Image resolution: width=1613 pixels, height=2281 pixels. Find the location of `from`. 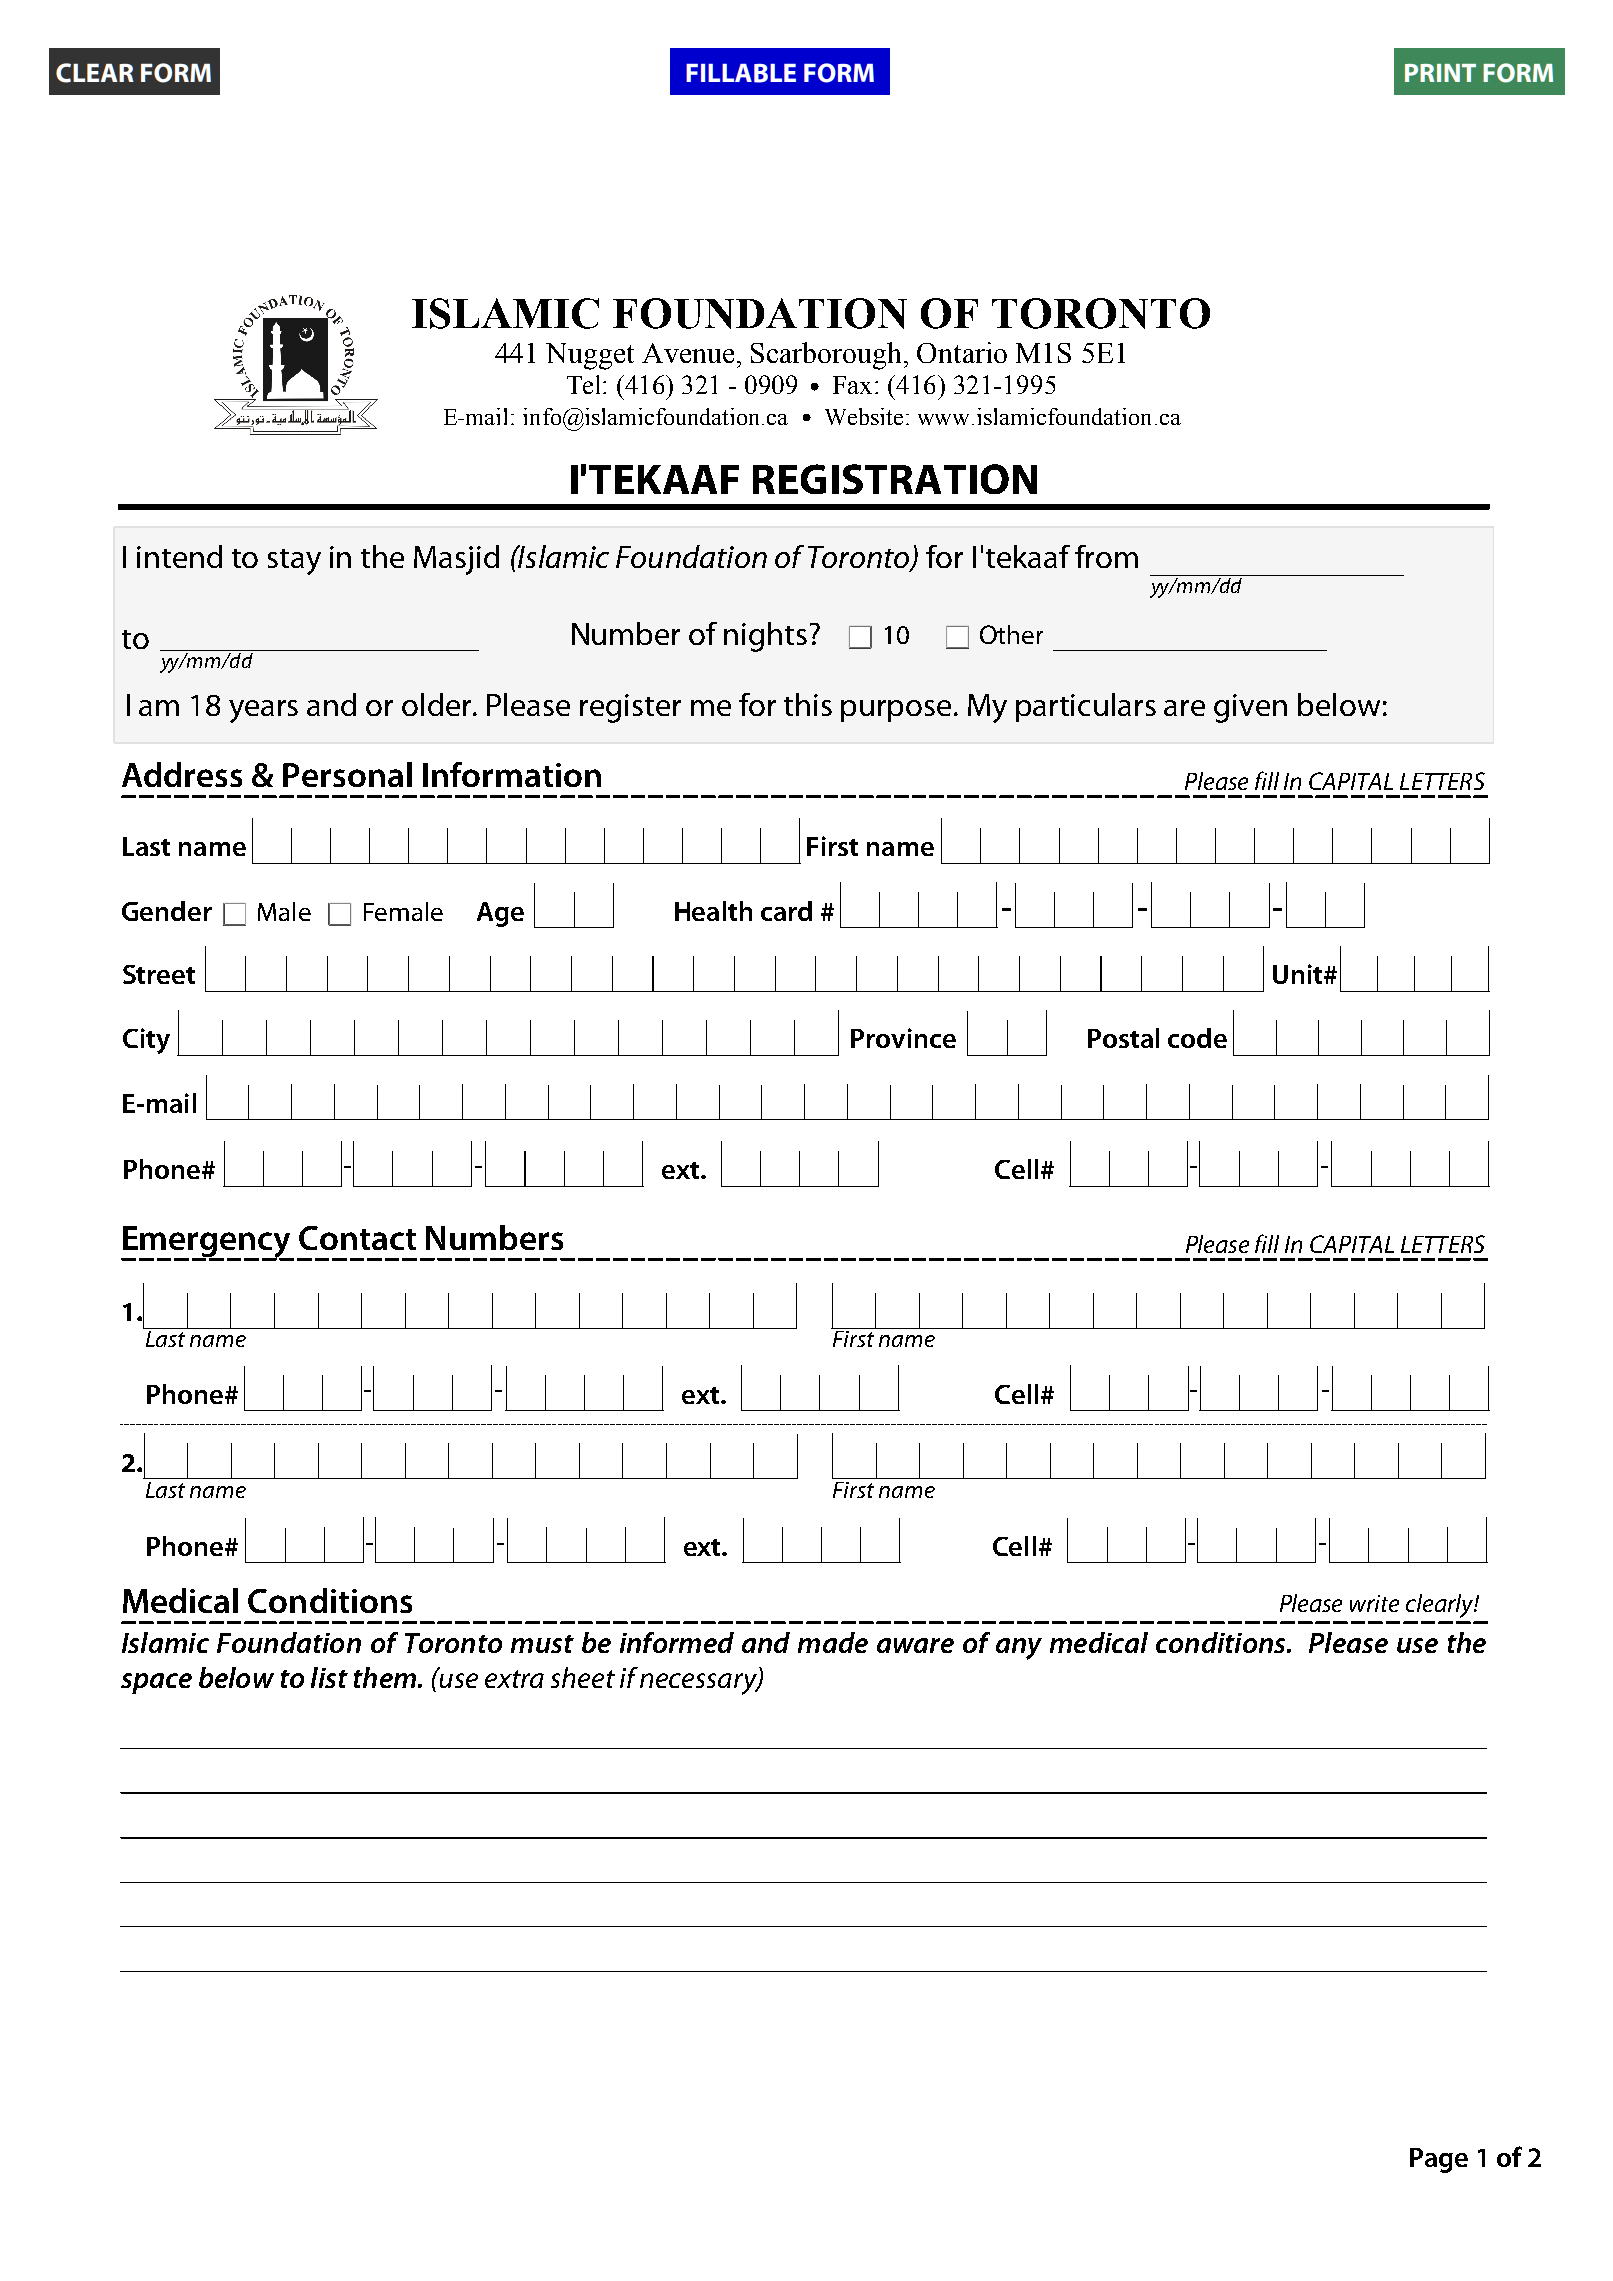

from is located at coordinates (1106, 556).
